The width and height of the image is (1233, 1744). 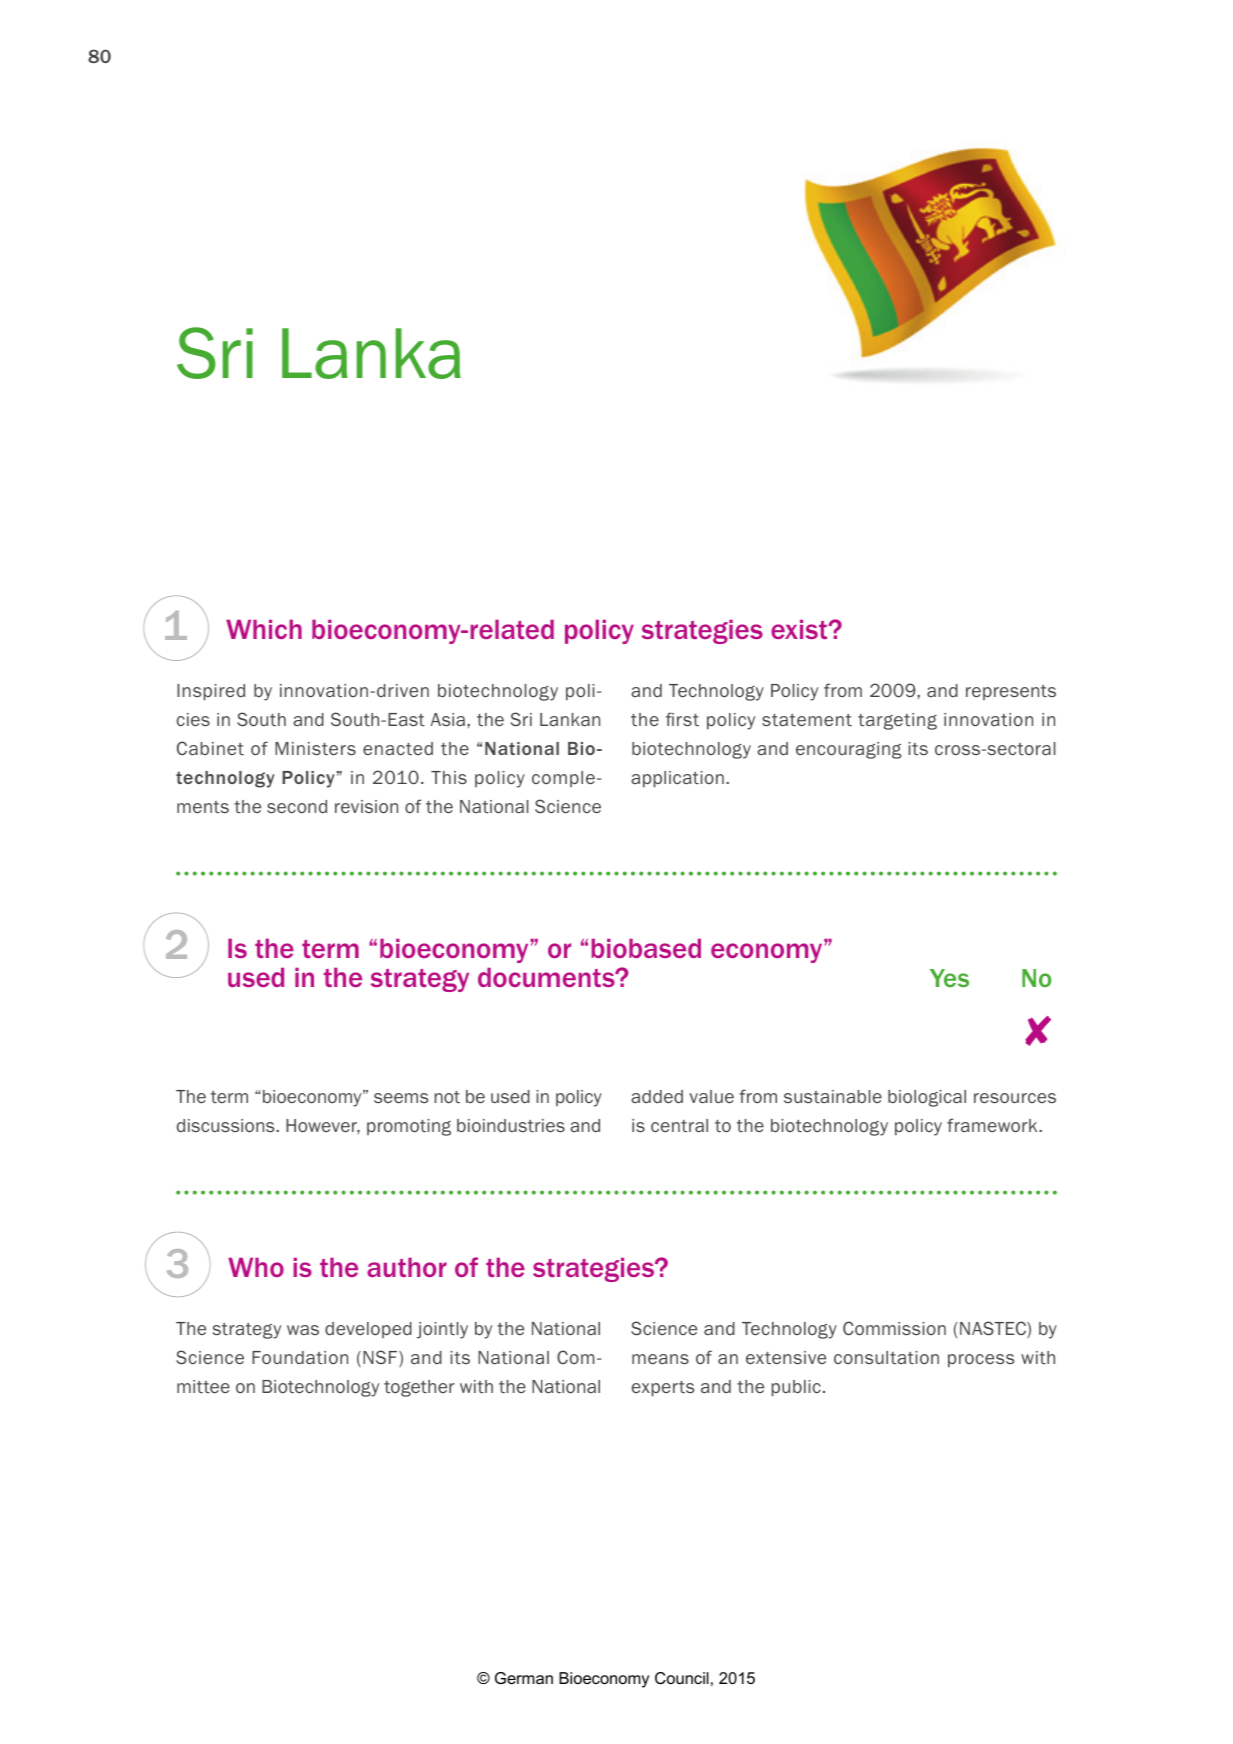 What do you see at coordinates (949, 978) in the image?
I see `Yes` at bounding box center [949, 978].
